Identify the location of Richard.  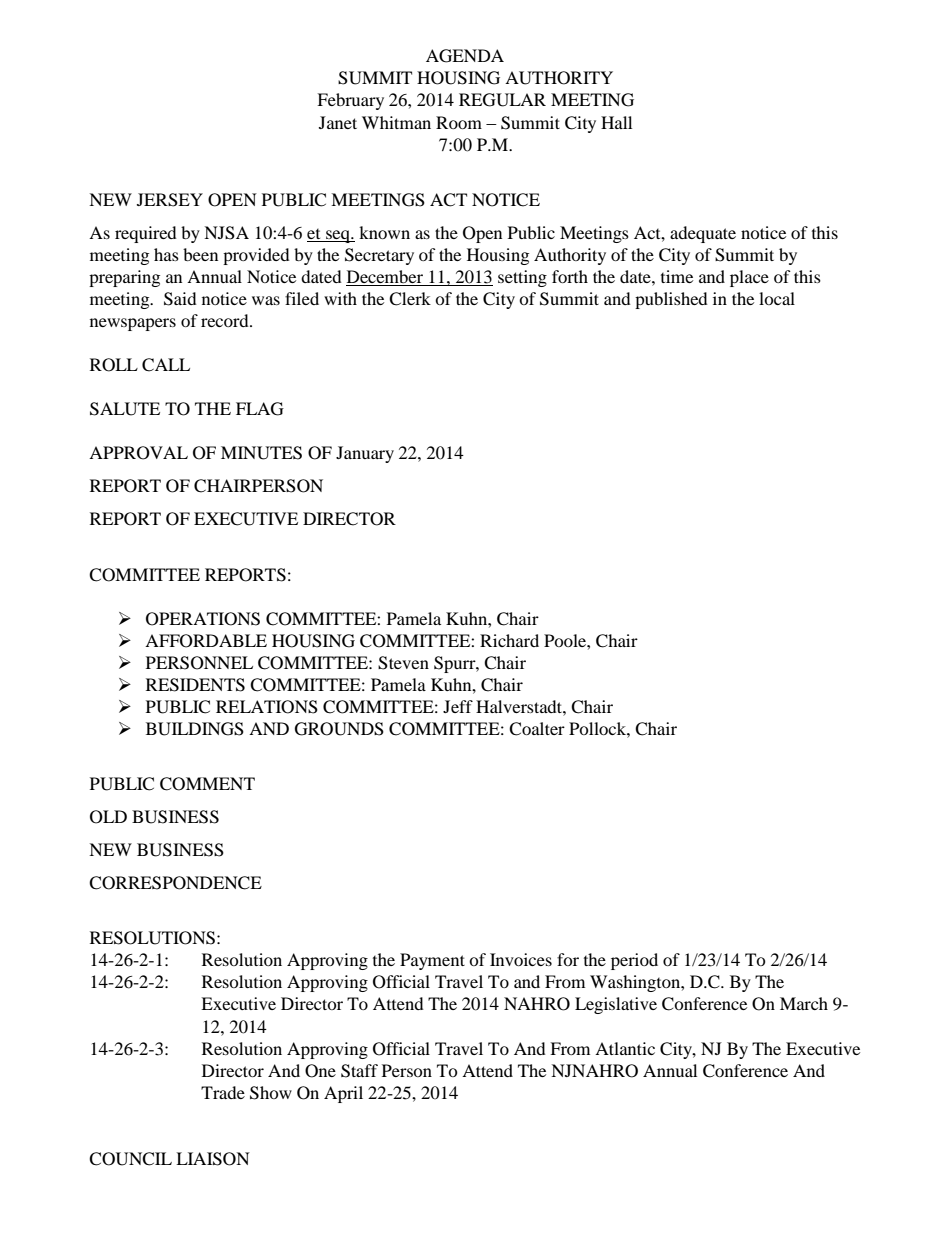
(509, 640).
